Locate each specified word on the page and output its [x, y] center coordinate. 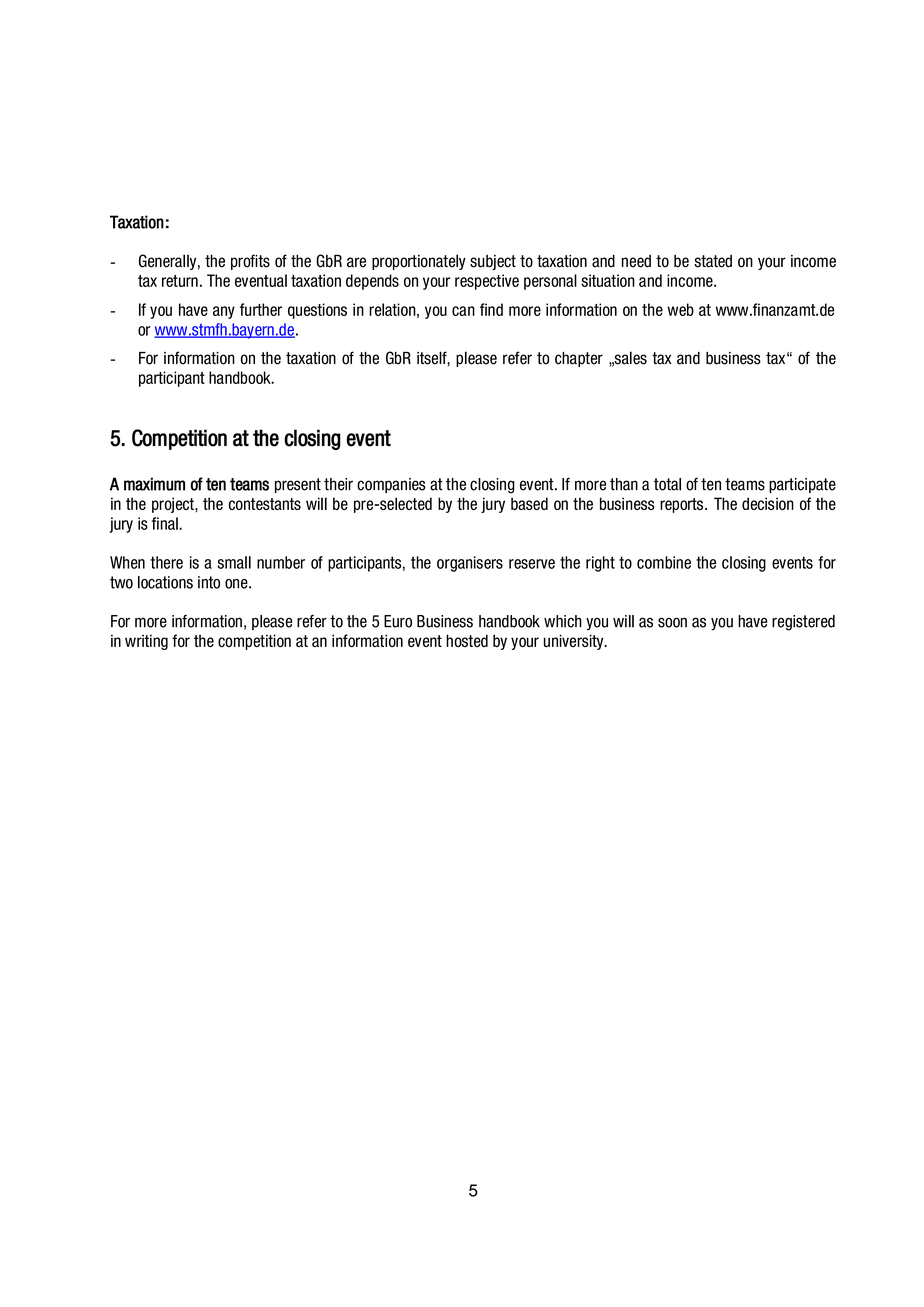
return [180, 281]
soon [672, 622]
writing [146, 642]
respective [487, 282]
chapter [579, 359]
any [224, 312]
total [667, 484]
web [680, 309]
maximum [154, 484]
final [166, 523]
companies [391, 485]
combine [664, 562]
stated [713, 261]
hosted [467, 640]
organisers [470, 564]
